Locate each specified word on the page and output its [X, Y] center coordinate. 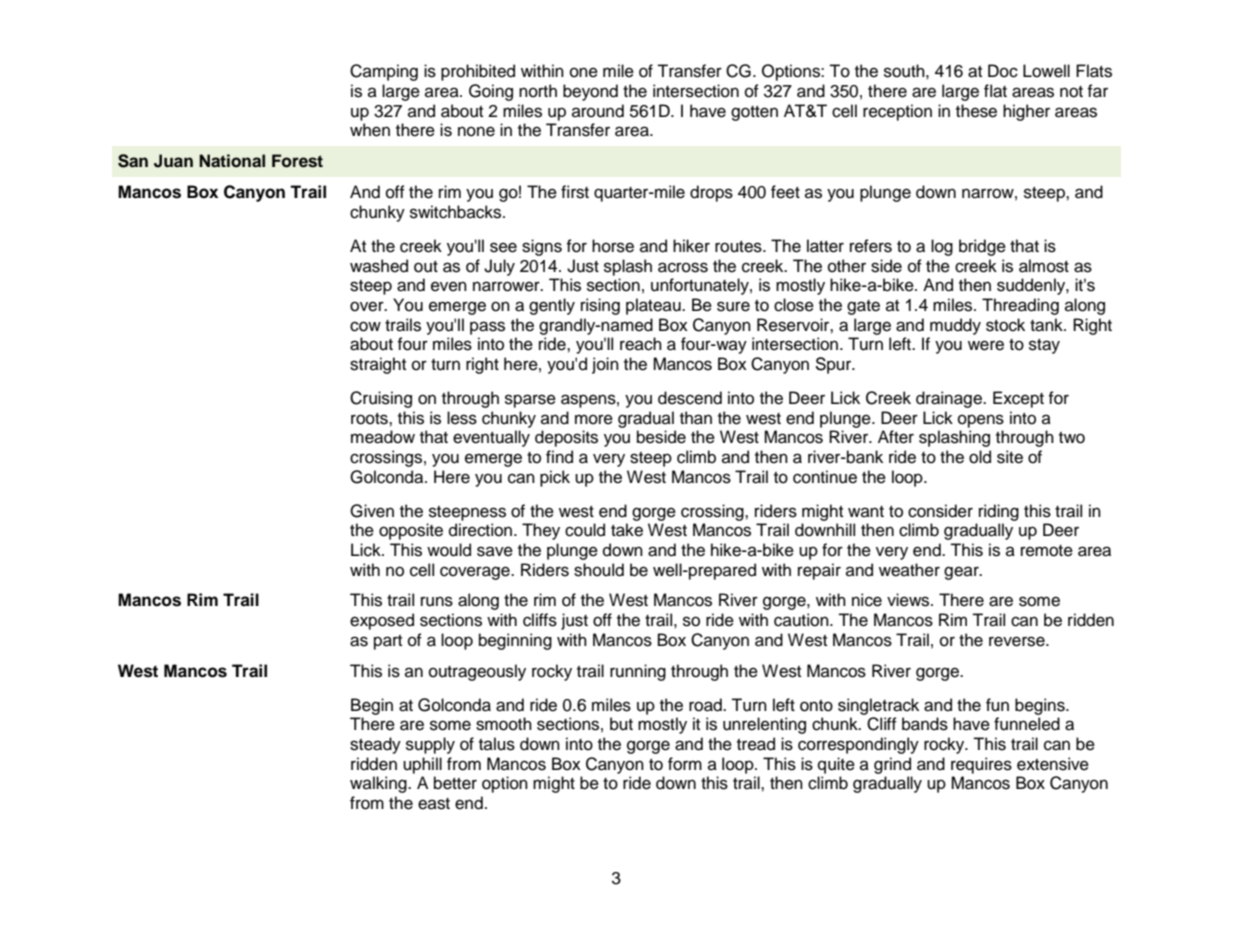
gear [962, 573]
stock [1005, 325]
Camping [384, 72]
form [685, 764]
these [976, 111]
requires [981, 765]
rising [600, 306]
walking [379, 784]
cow [365, 326]
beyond [590, 92]
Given [372, 511]
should [599, 570]
